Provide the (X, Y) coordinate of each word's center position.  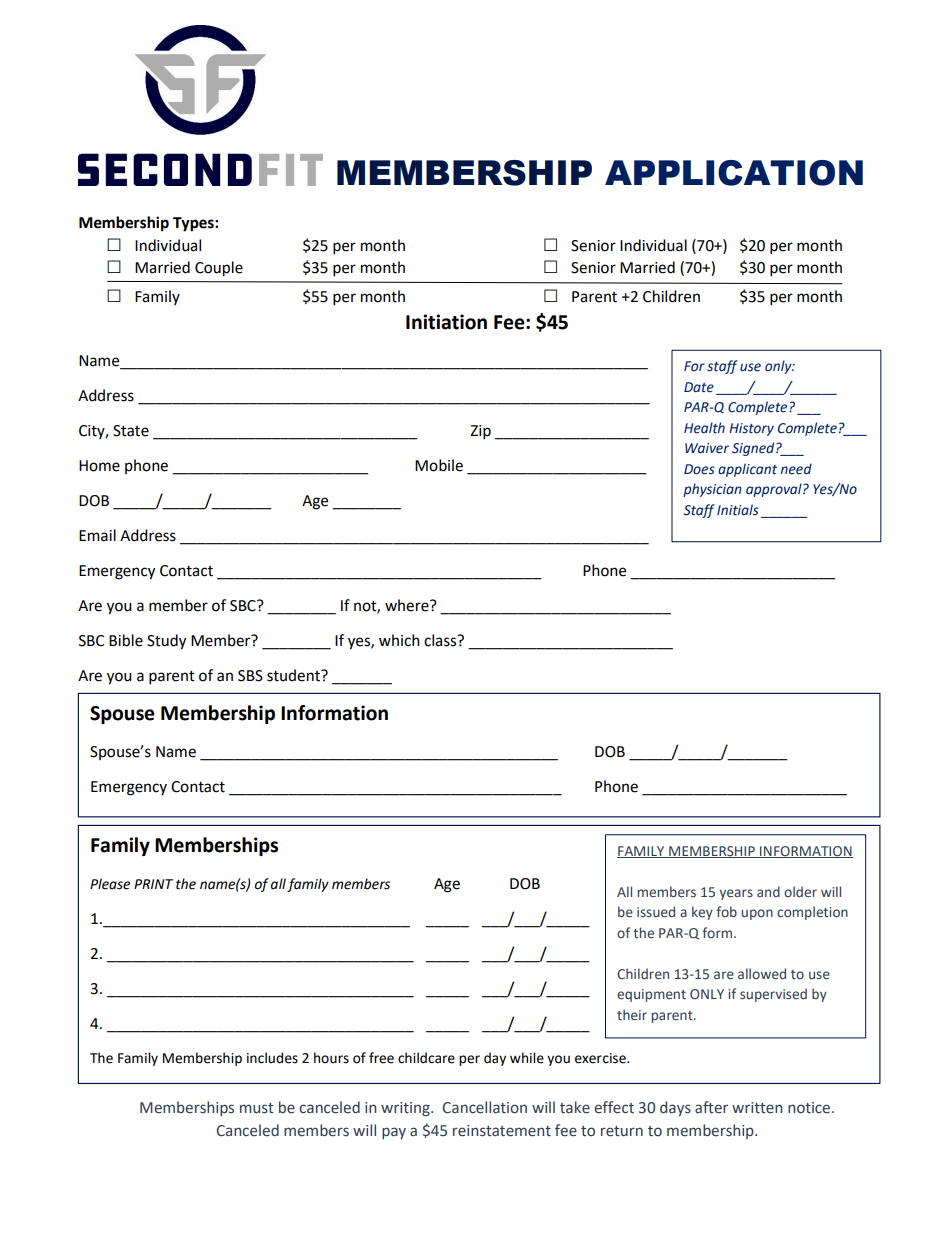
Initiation (446, 322)
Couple (219, 269)
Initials (738, 510)
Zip (480, 432)
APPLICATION (734, 173)
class (441, 640)
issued (656, 912)
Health (704, 428)
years (736, 894)
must (257, 1108)
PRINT (153, 884)
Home (99, 466)
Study (166, 642)
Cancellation (485, 1107)
